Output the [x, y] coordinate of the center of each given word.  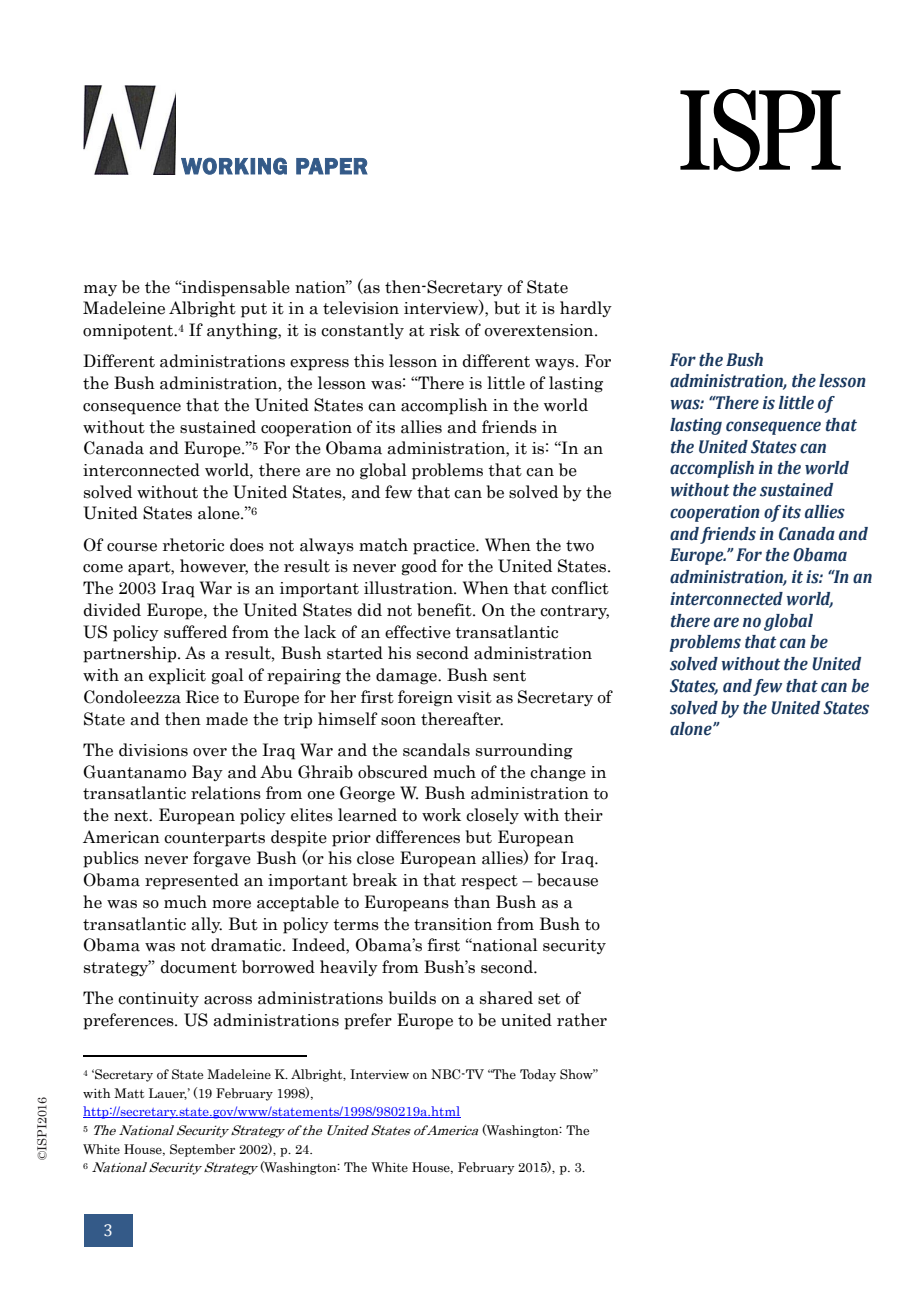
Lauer [168, 1094]
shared [506, 998]
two [580, 546]
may [100, 290]
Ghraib [325, 772]
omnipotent [129, 332]
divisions [153, 750]
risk [445, 330]
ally [206, 925]
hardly [586, 309]
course [132, 547]
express [319, 365]
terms [356, 925]
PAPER [331, 166]
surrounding [524, 751]
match [383, 545]
